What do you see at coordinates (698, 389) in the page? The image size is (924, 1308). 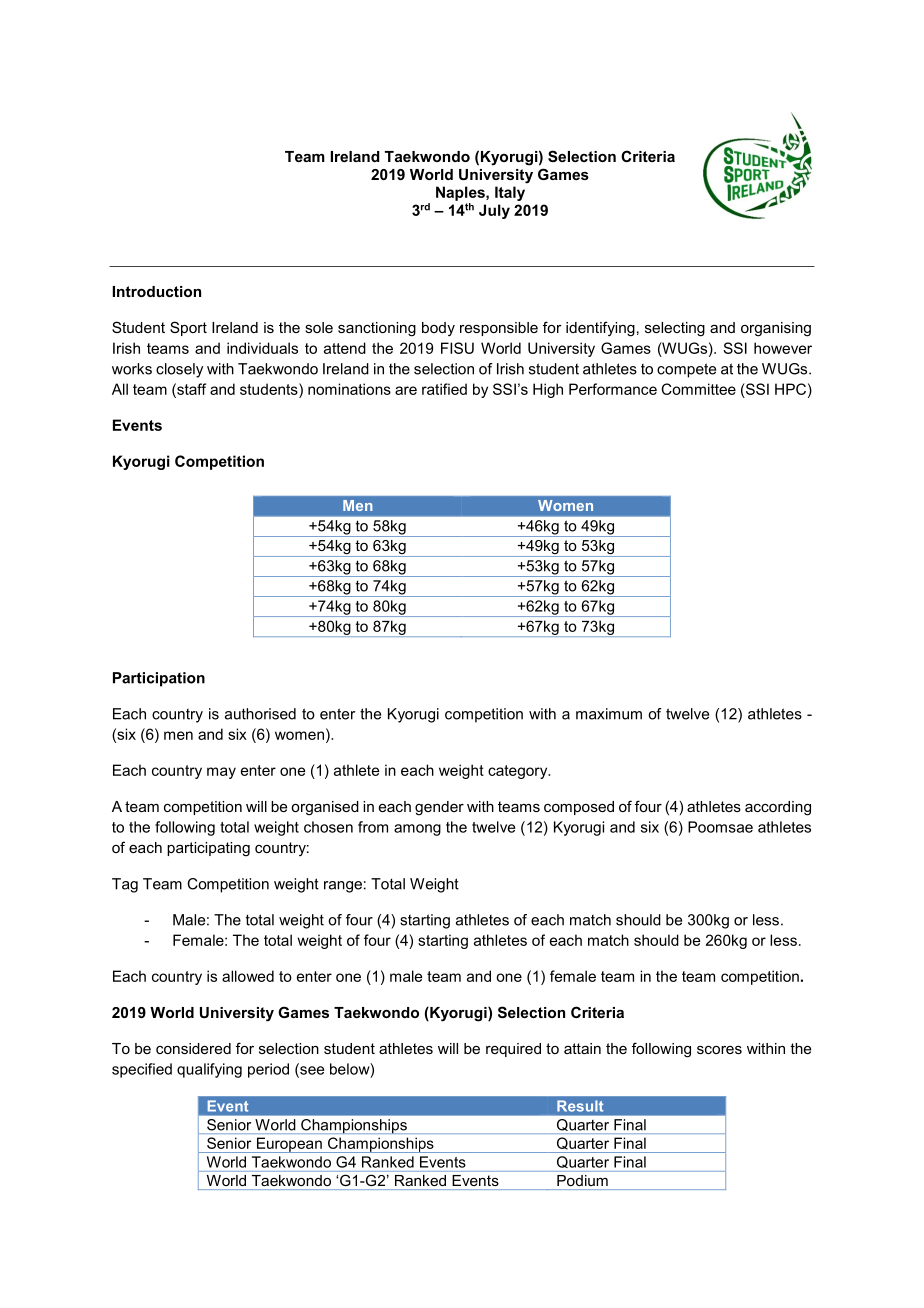 I see `Committee` at bounding box center [698, 389].
